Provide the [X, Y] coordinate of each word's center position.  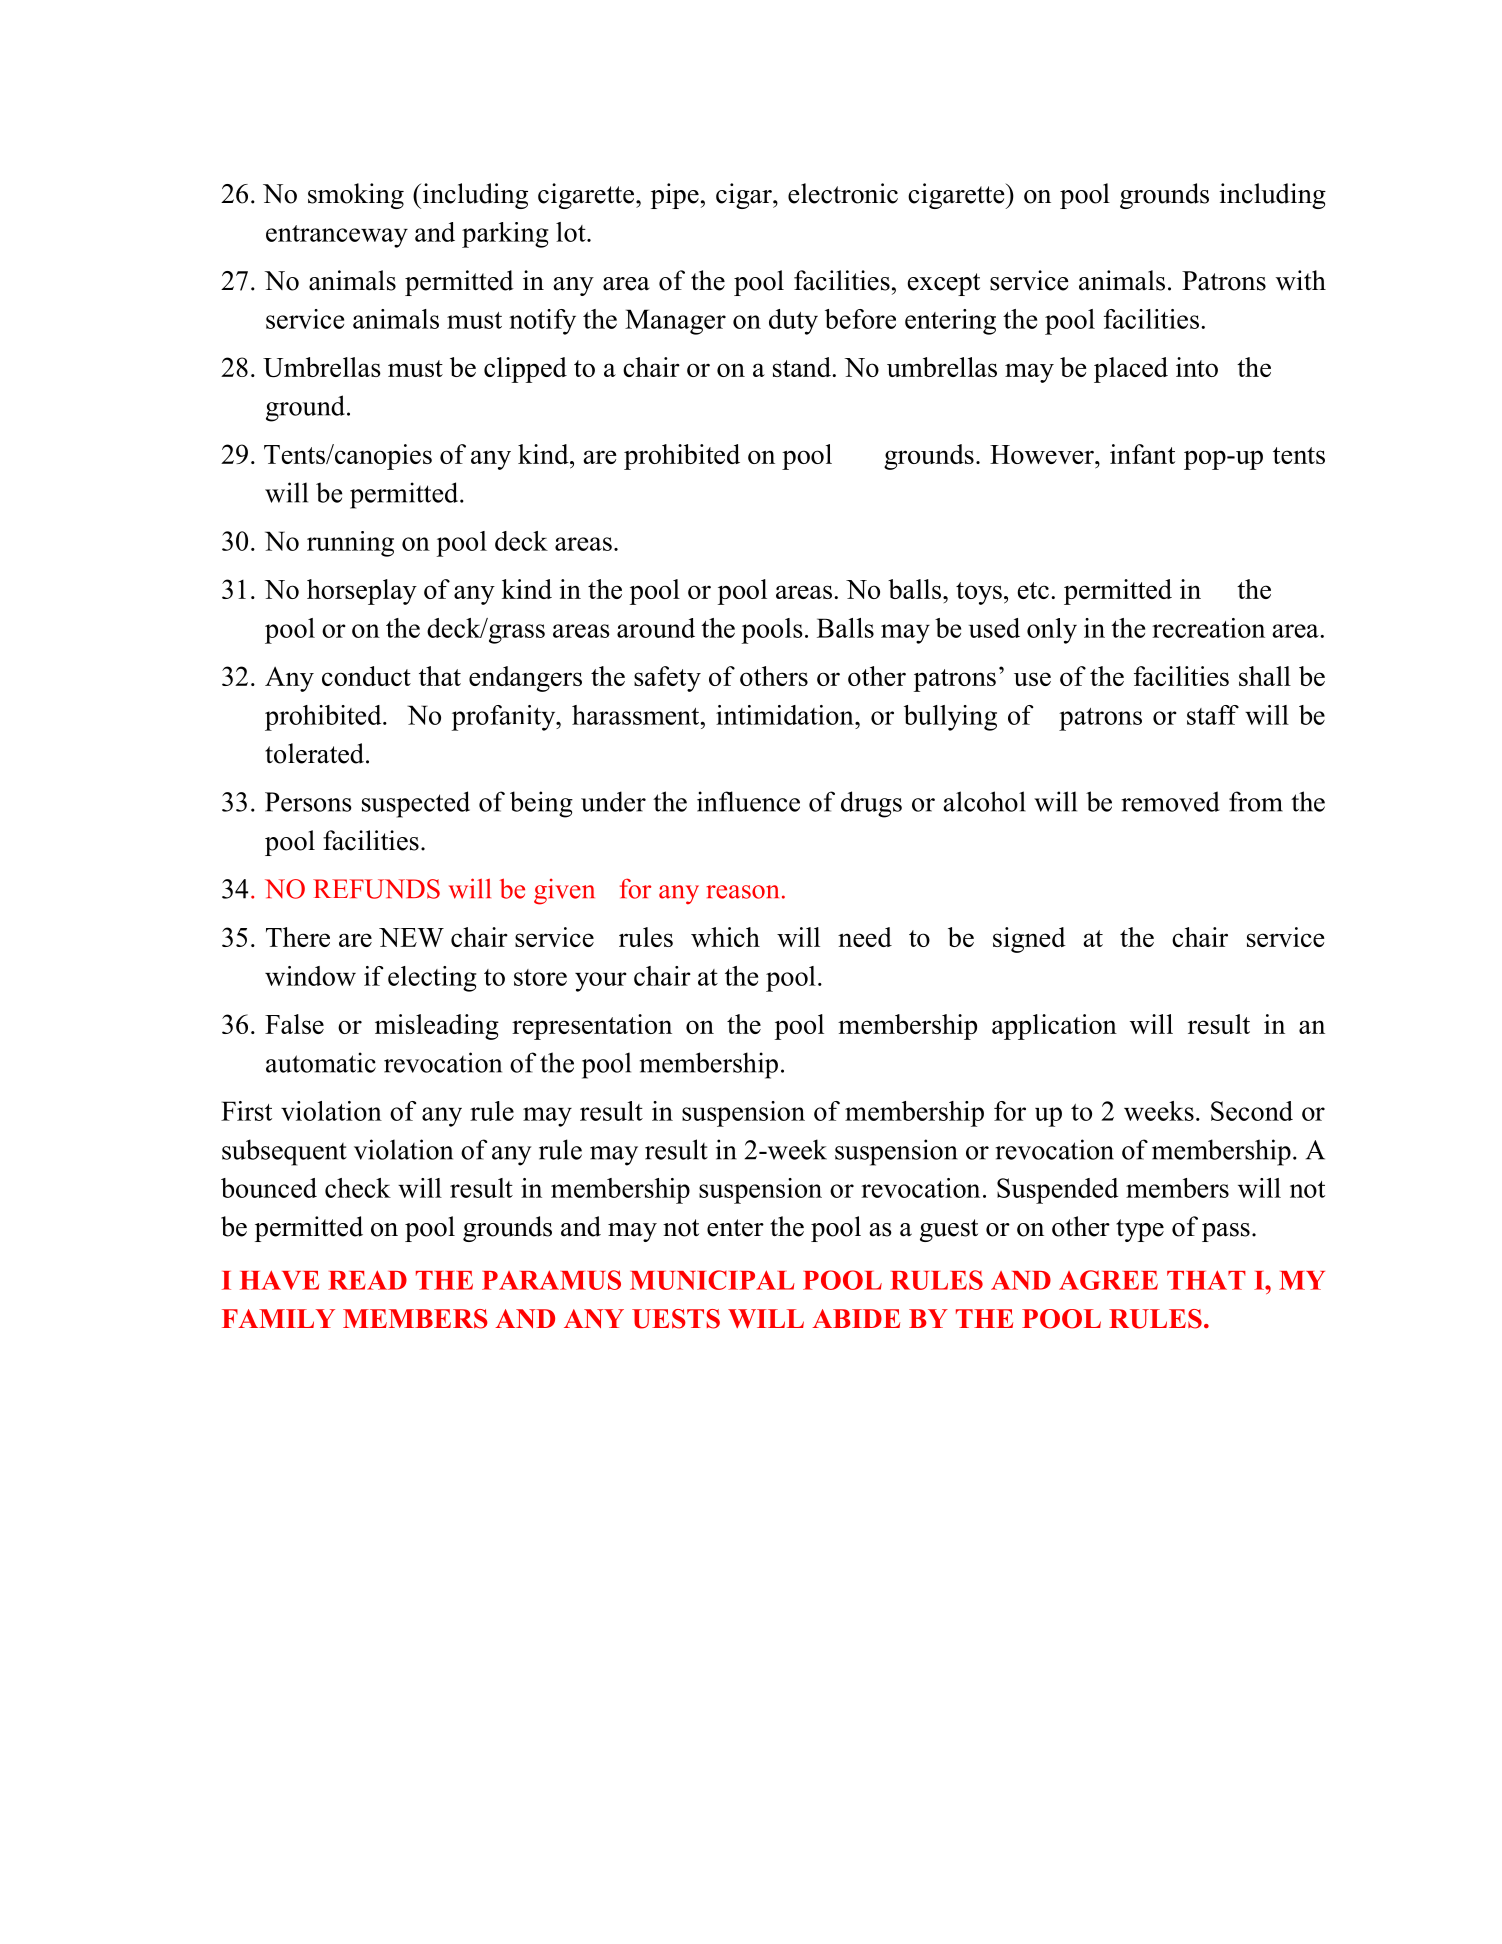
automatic [321, 1062]
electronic [843, 193]
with [1301, 280]
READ [367, 1280]
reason [742, 892]
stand [803, 367]
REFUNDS [376, 889]
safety [667, 679]
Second [1252, 1111]
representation [592, 1027]
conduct [366, 676]
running [350, 544]
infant [1142, 454]
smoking [356, 196]
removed [1171, 801]
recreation [1208, 628]
